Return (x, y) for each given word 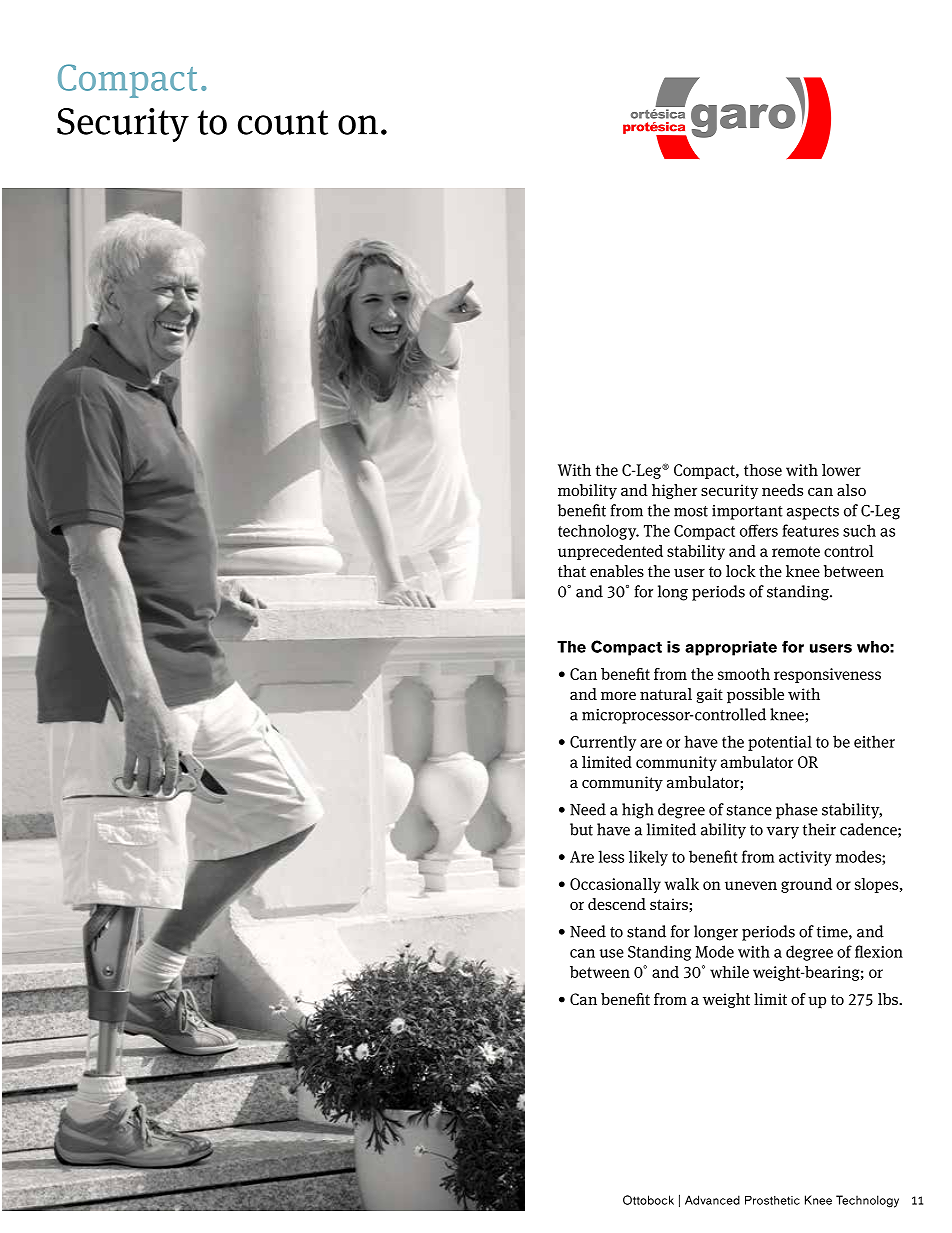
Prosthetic (772, 1200)
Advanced (712, 1200)
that (572, 571)
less (611, 856)
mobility (587, 492)
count (283, 122)
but (581, 829)
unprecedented (610, 552)
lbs (889, 999)
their (819, 829)
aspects (813, 513)
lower (841, 470)
